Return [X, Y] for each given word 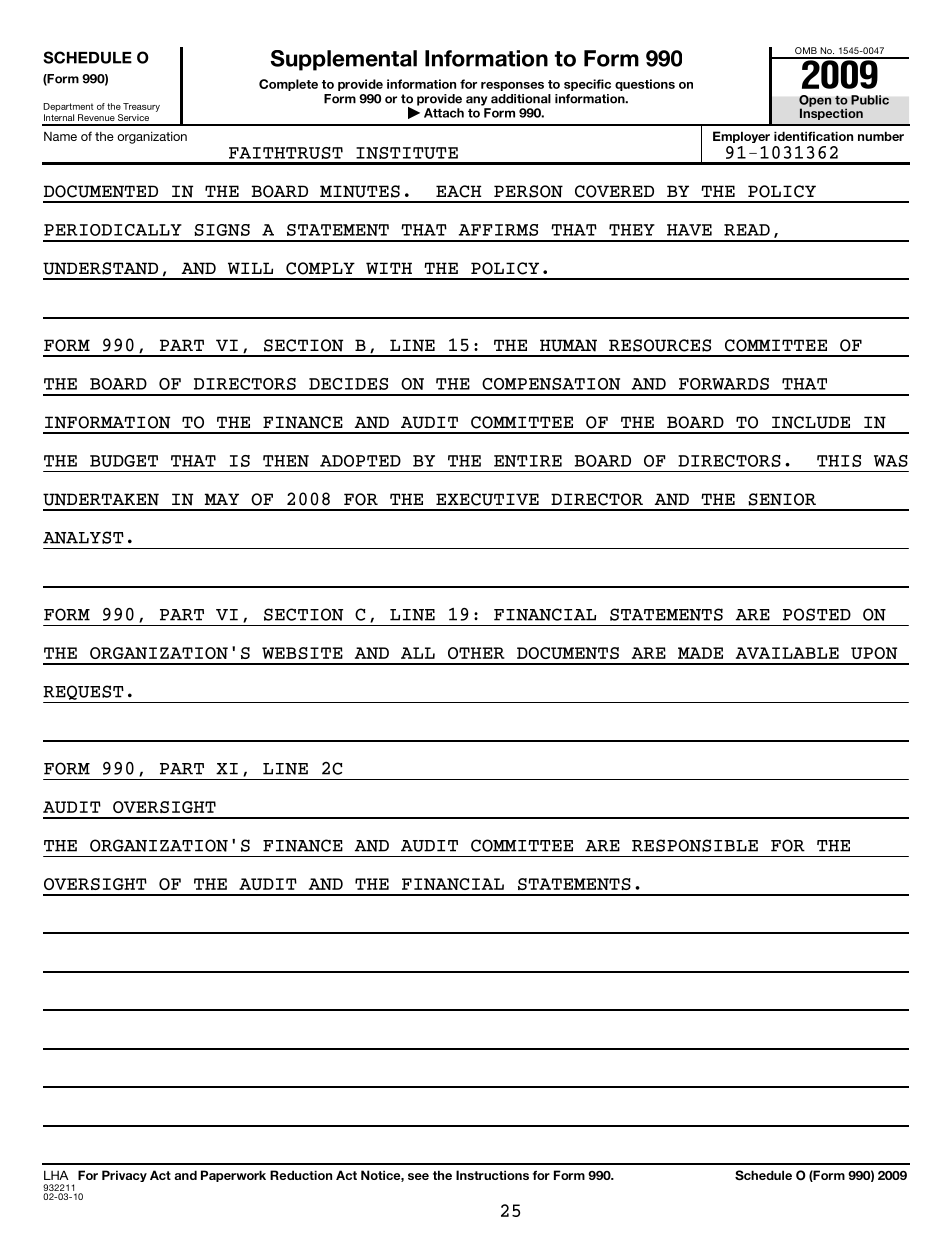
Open [815, 102]
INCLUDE [811, 422]
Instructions [492, 1175]
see [418, 1176]
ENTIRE [528, 461]
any [476, 101]
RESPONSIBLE [695, 845]
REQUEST [83, 692]
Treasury [141, 107]
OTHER [476, 653]
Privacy [124, 1176]
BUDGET [124, 461]
